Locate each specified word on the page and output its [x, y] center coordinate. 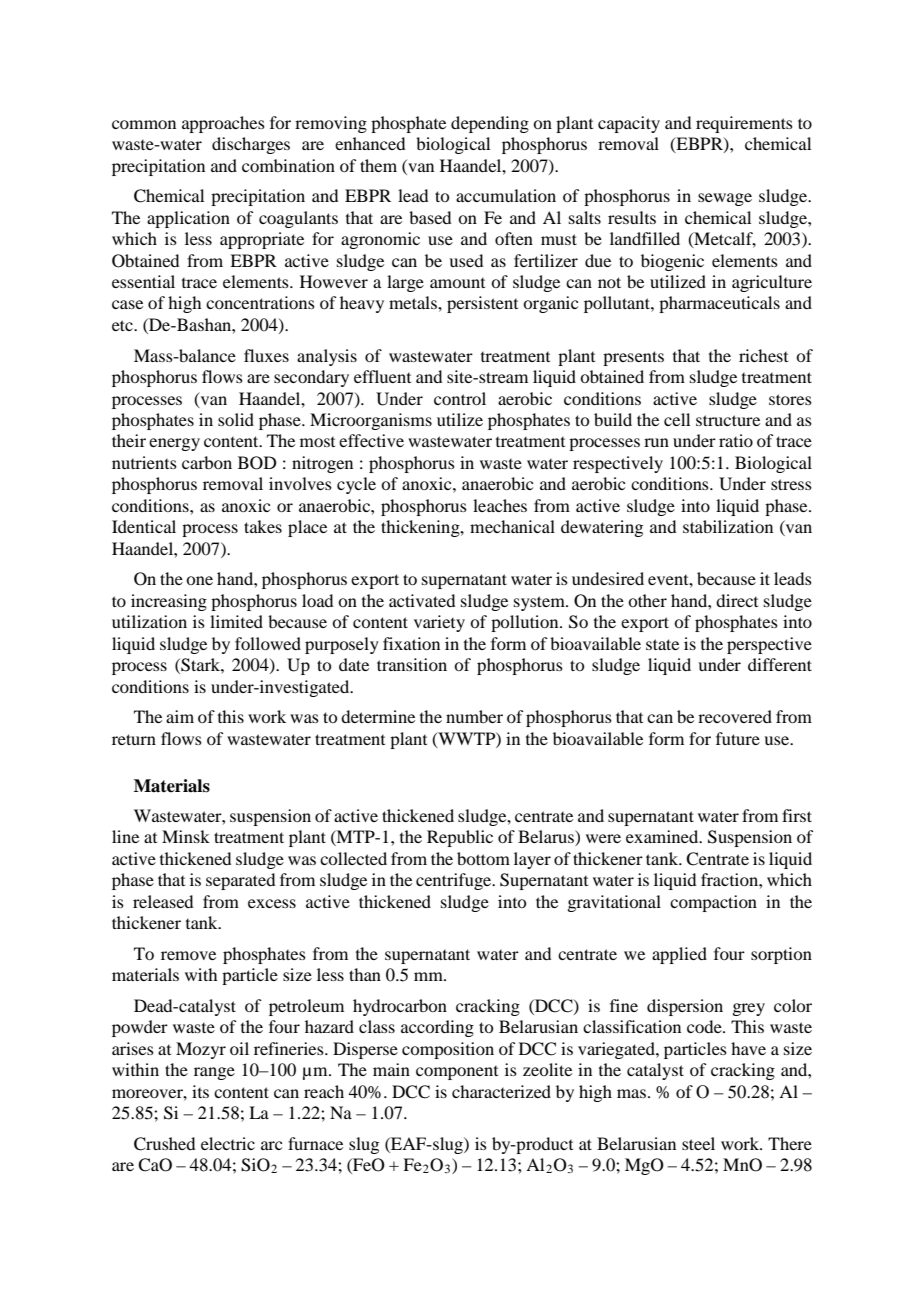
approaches [223, 124]
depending [490, 124]
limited [236, 621]
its [200, 1091]
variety [439, 623]
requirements [744, 124]
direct [737, 600]
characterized [501, 1091]
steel [698, 1143]
